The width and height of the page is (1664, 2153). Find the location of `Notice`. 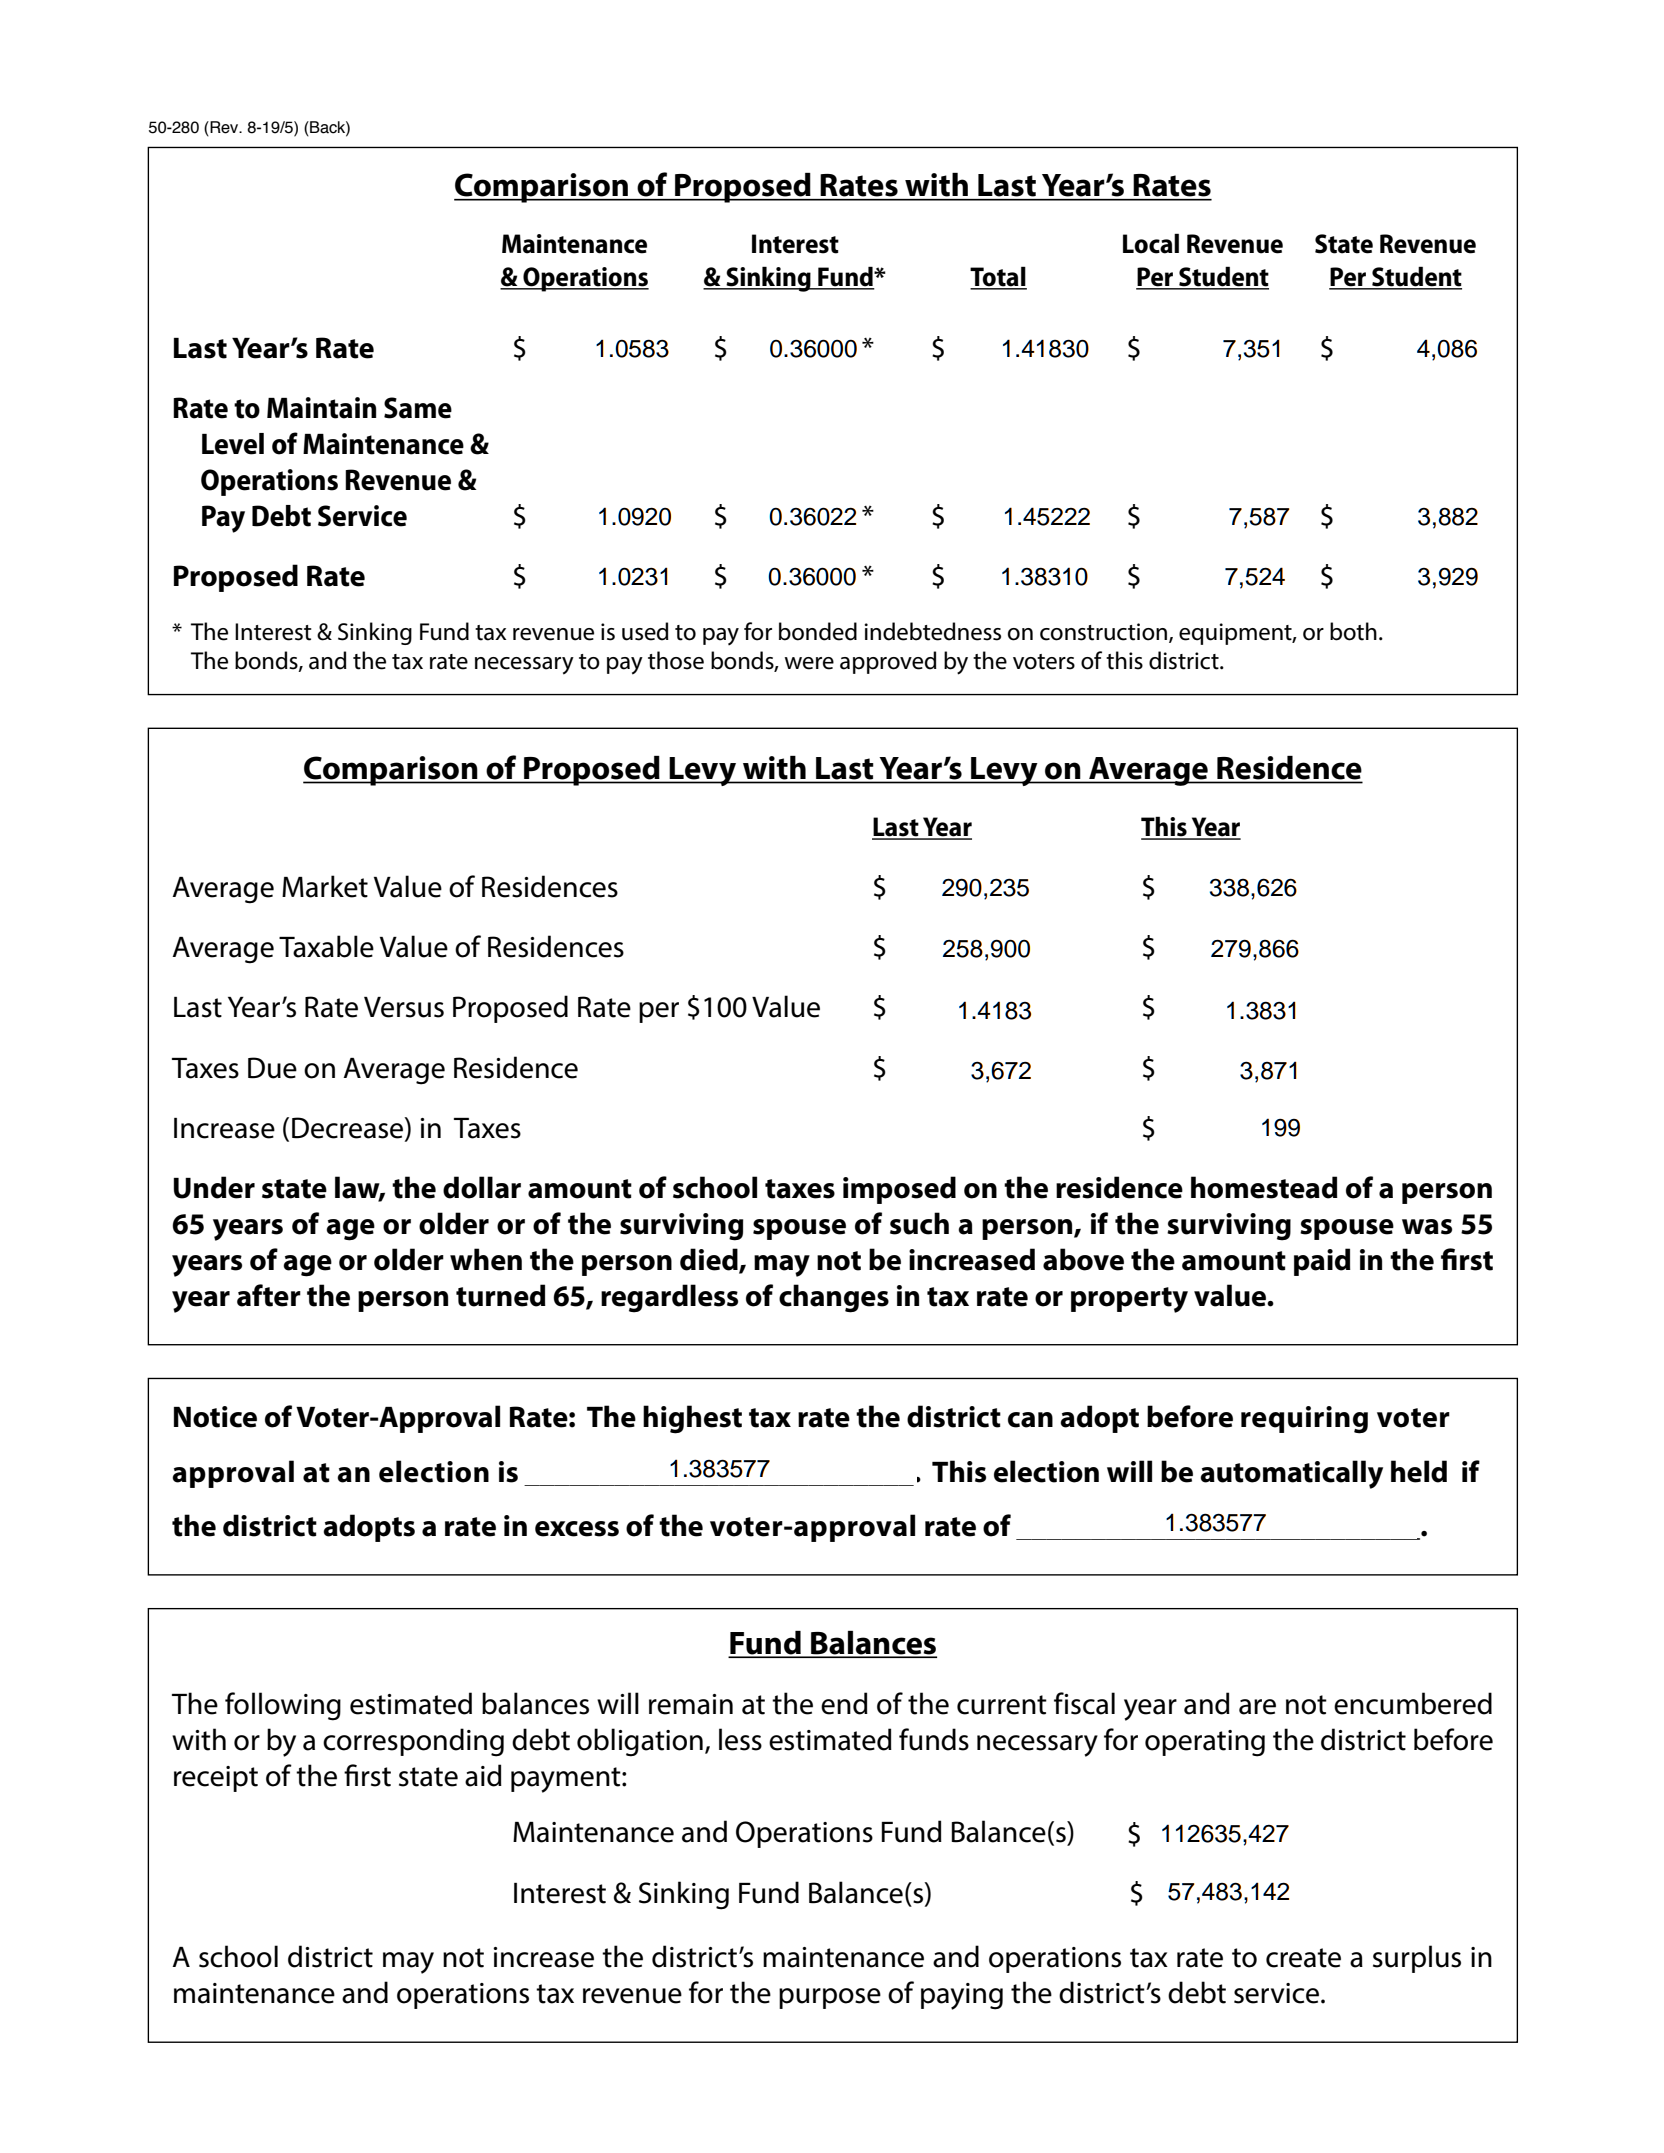

Notice is located at coordinates (215, 1417).
